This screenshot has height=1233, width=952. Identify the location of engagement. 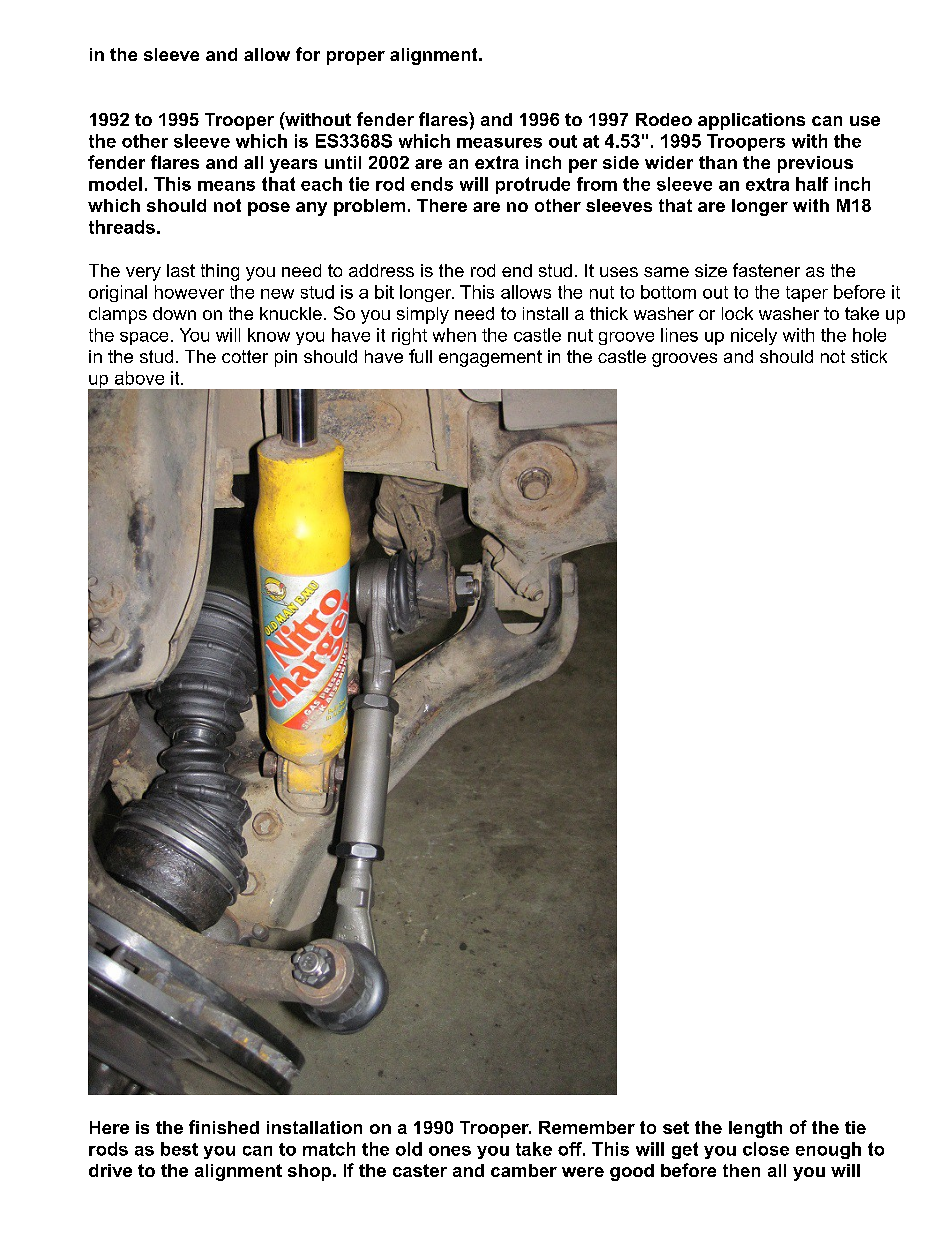
(490, 358).
